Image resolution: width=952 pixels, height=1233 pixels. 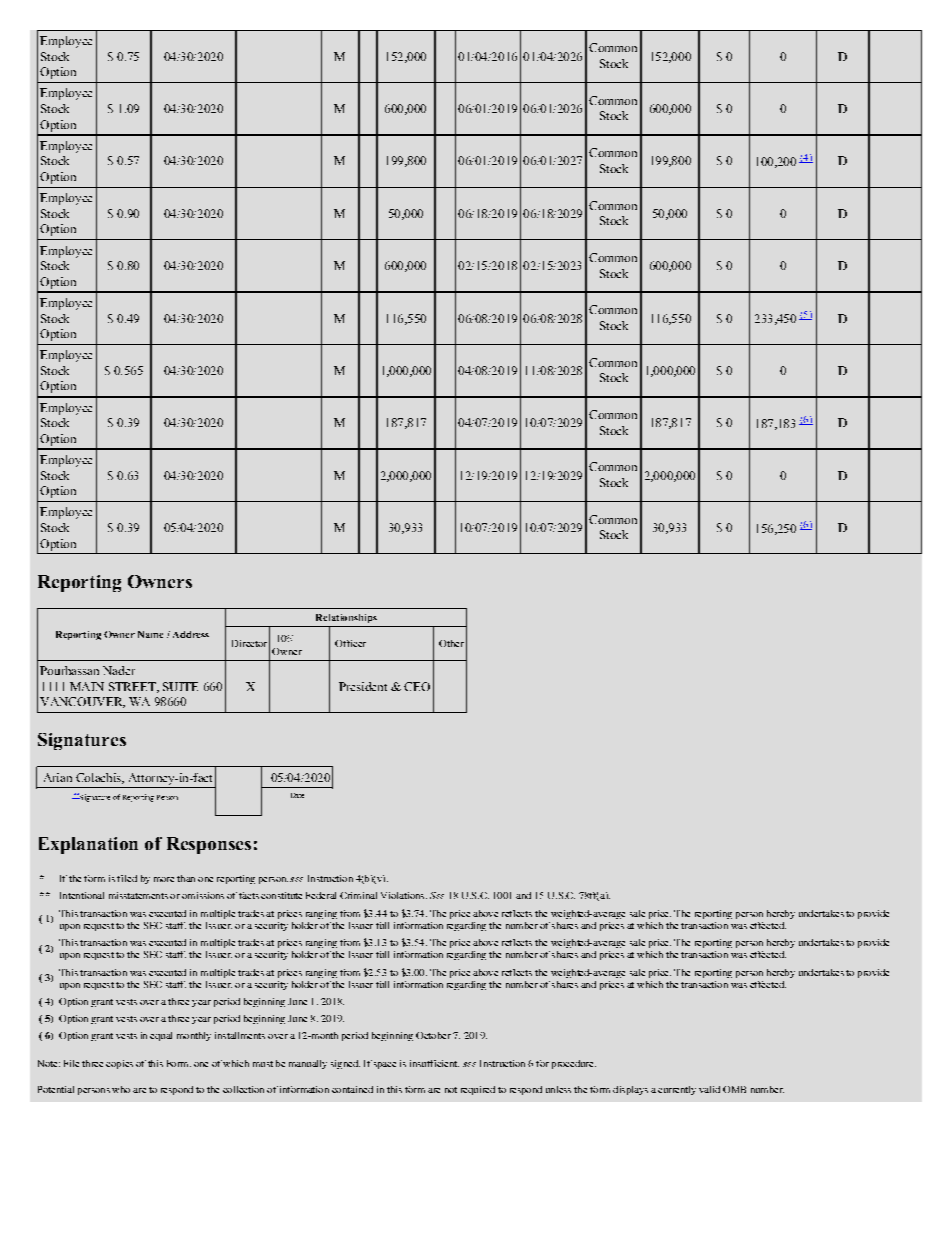 What do you see at coordinates (58, 777) in the screenshot?
I see `Arian` at bounding box center [58, 777].
